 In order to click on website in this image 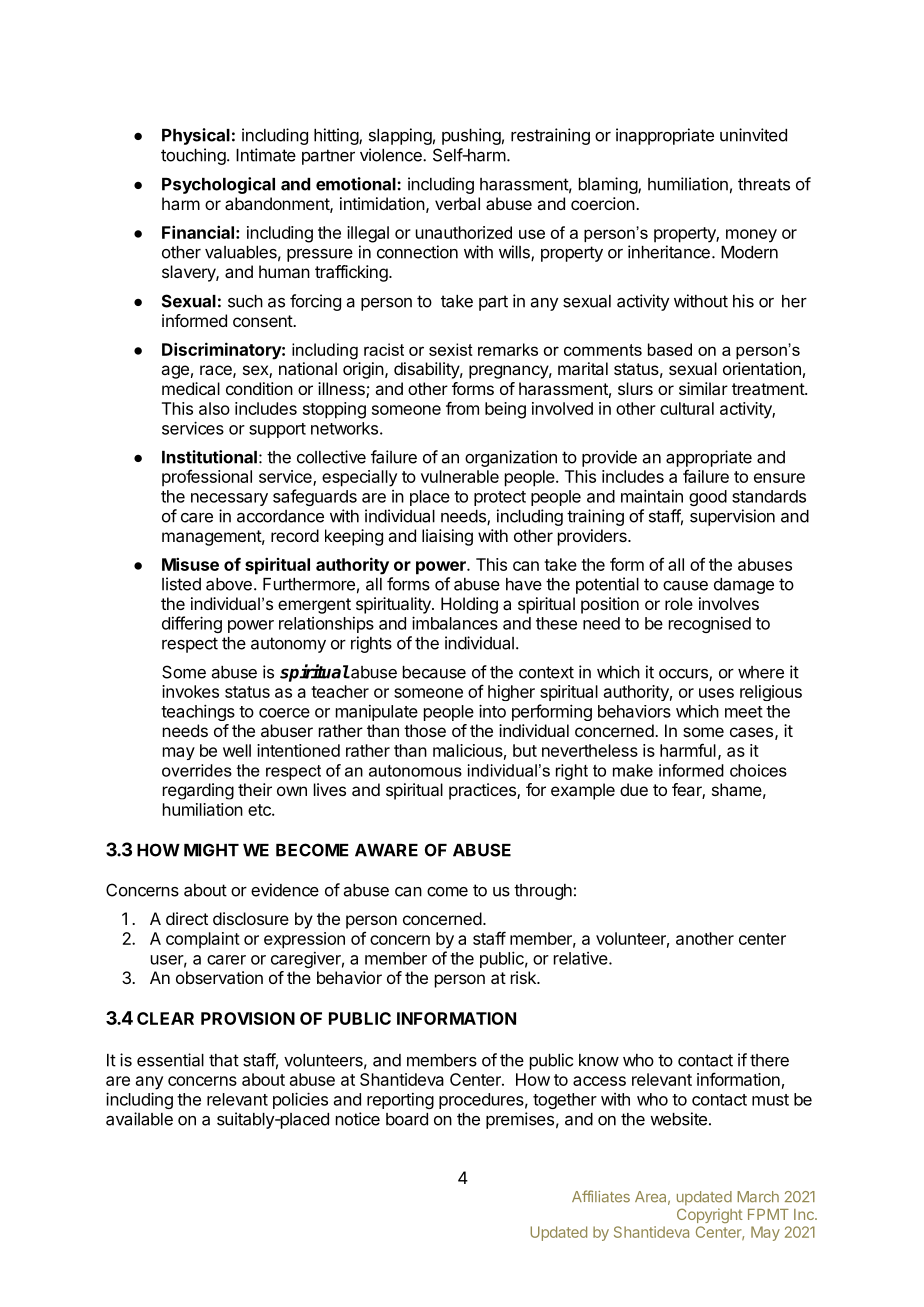, I will do `click(678, 1119)`.
